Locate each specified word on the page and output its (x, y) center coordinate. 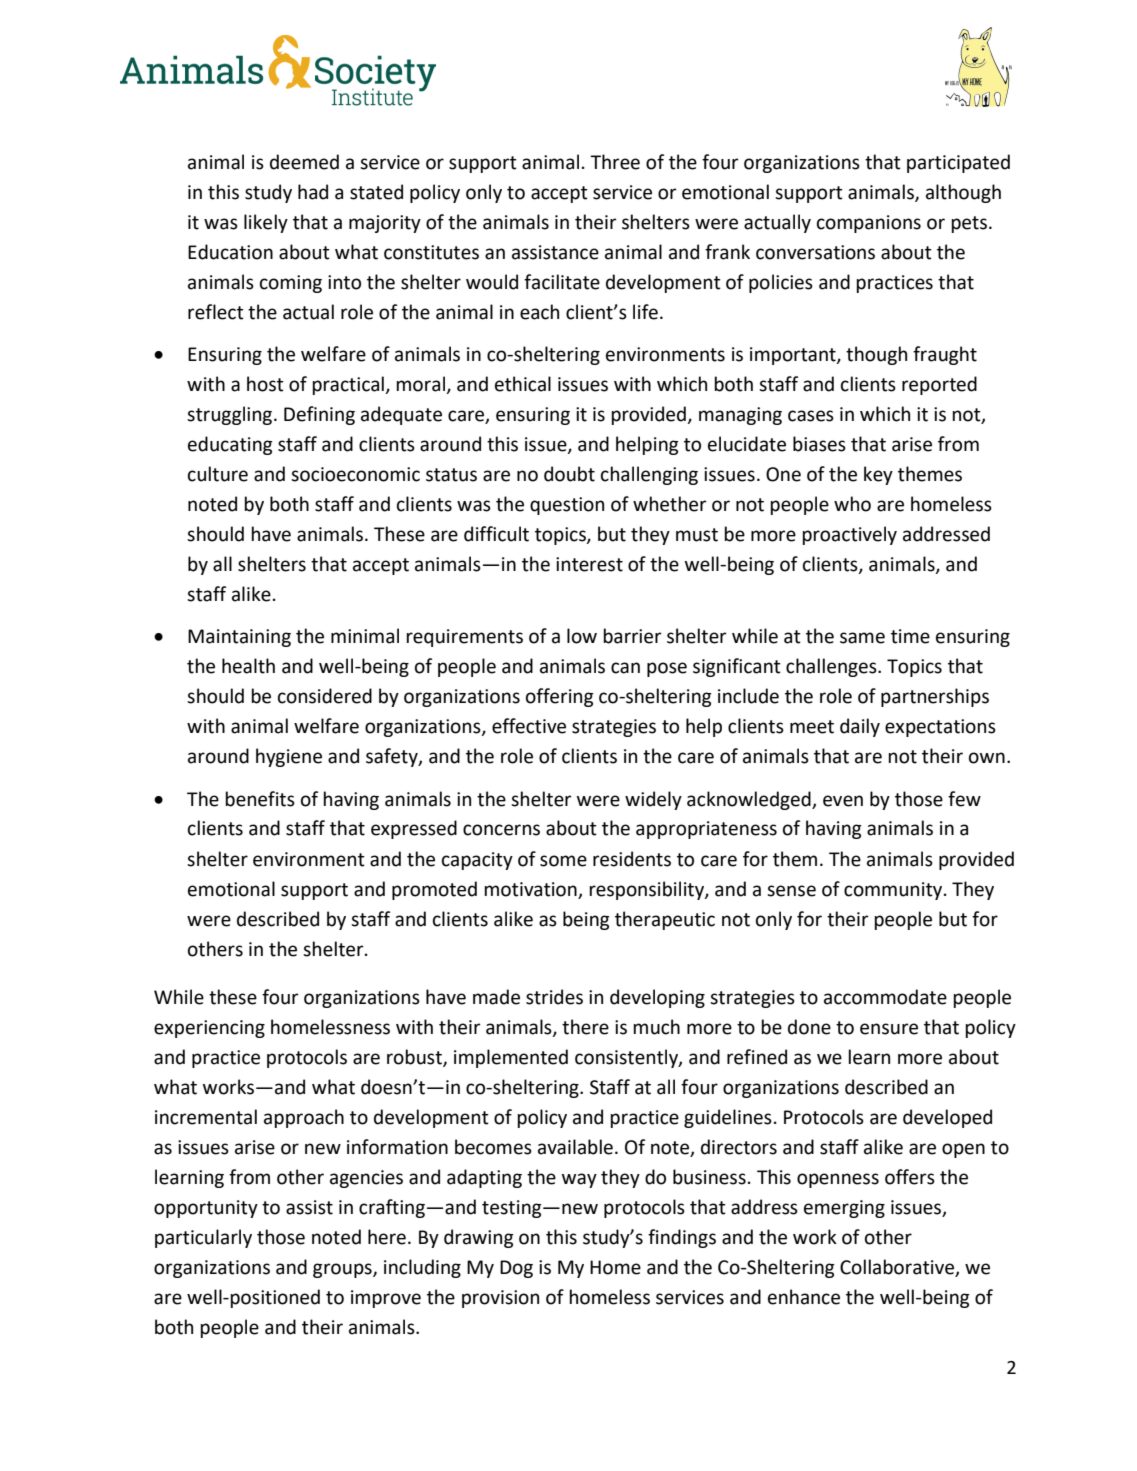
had (313, 192)
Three (615, 162)
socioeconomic (355, 474)
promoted (434, 890)
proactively (849, 535)
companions (869, 224)
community (894, 891)
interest (589, 564)
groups (343, 1270)
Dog (516, 1269)
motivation (530, 889)
